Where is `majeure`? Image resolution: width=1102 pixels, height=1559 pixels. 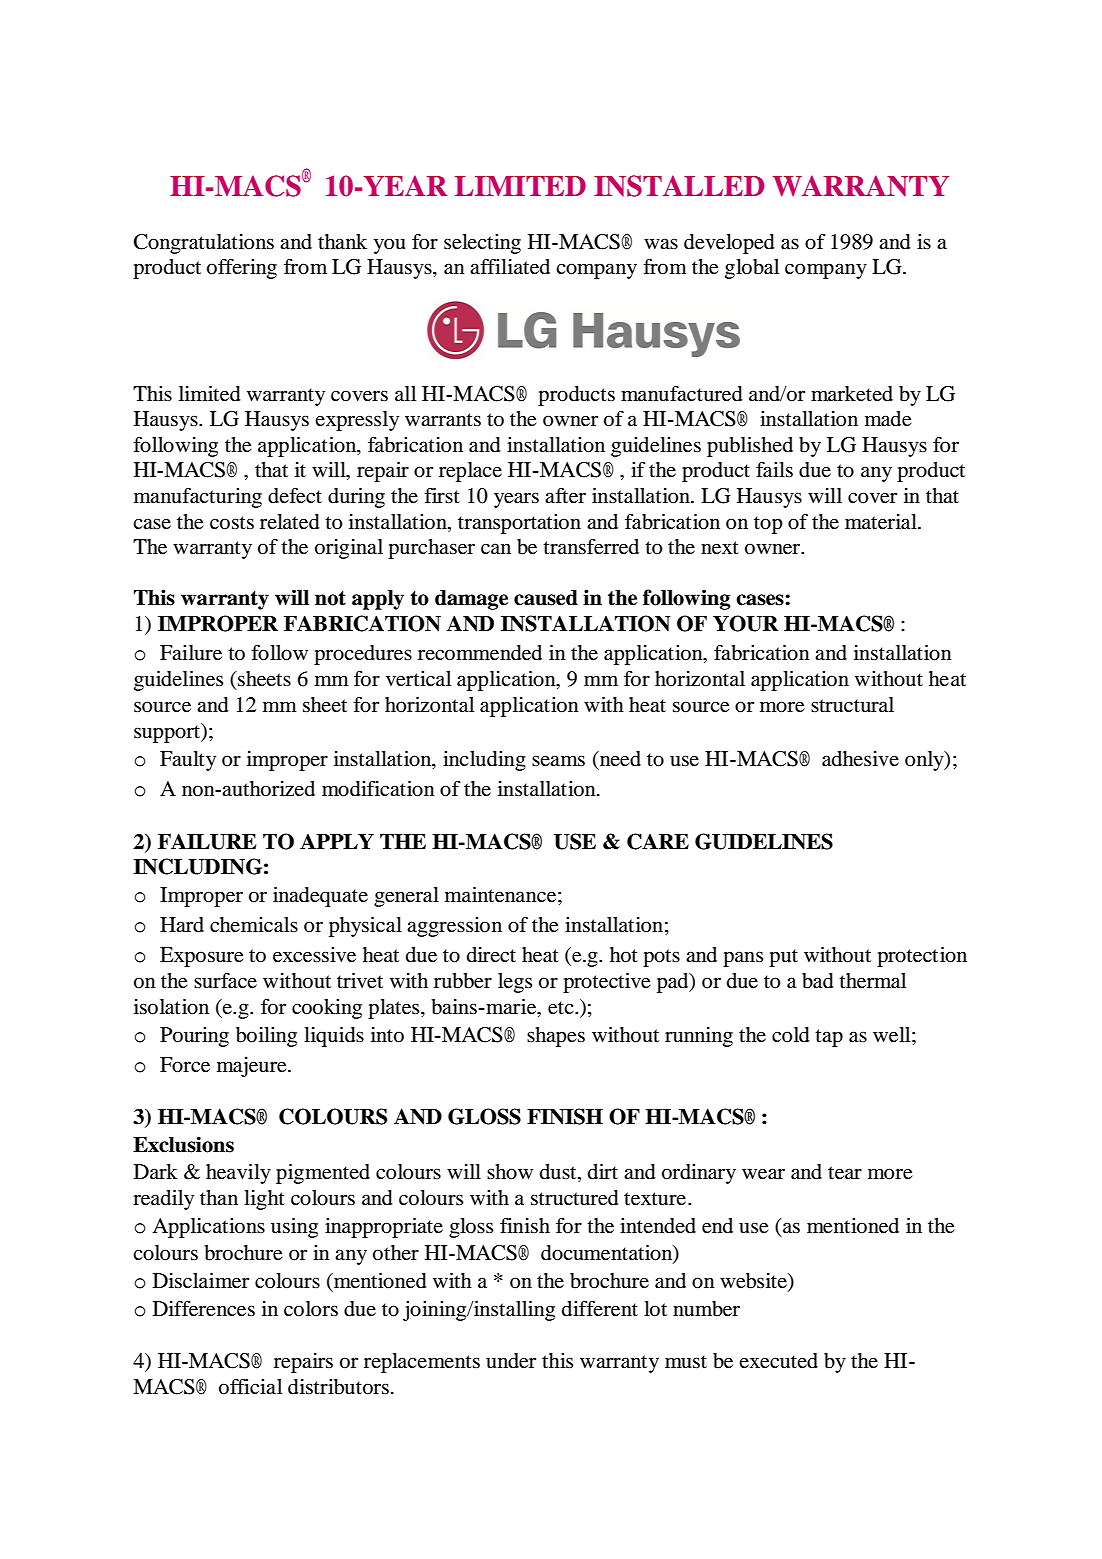
majeure is located at coordinates (253, 1067).
